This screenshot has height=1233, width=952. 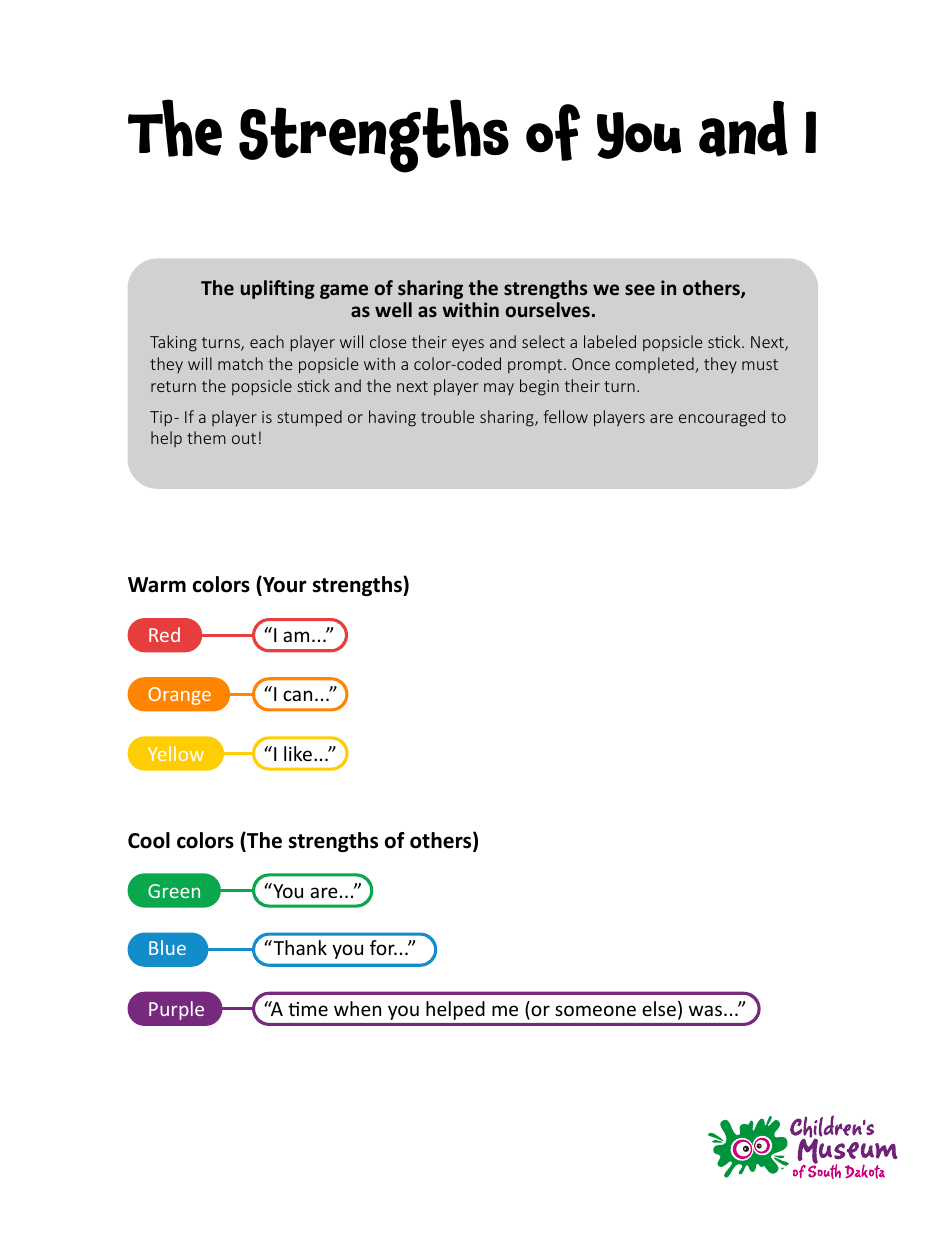 What do you see at coordinates (722, 418) in the screenshot?
I see `encouraged` at bounding box center [722, 418].
